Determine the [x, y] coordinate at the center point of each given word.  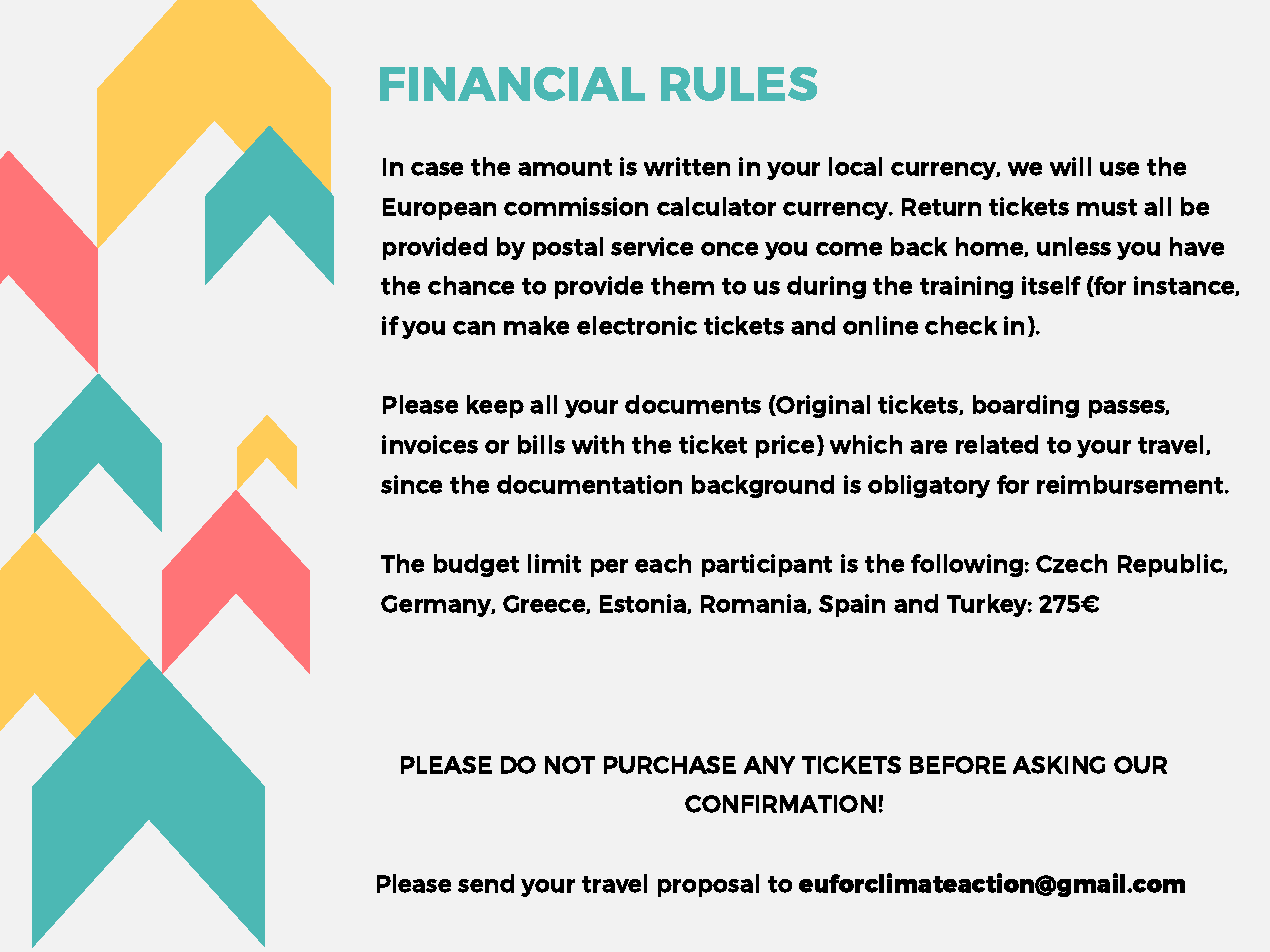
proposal [708, 885]
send [486, 883]
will [1070, 166]
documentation [589, 484]
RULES [739, 84]
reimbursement [1131, 484]
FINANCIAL [512, 84]
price [785, 446]
